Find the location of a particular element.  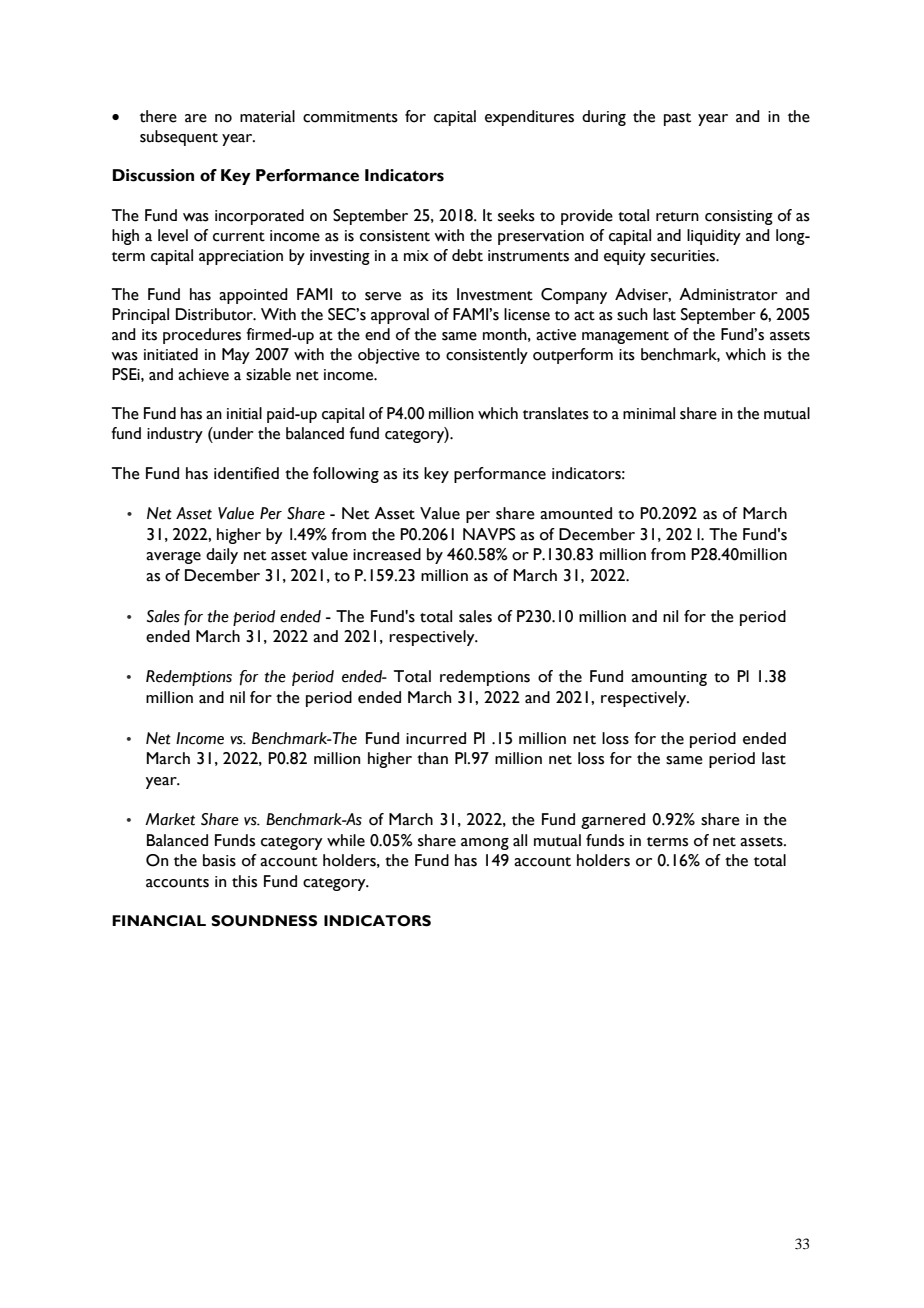

increased is located at coordinates (387, 554).
